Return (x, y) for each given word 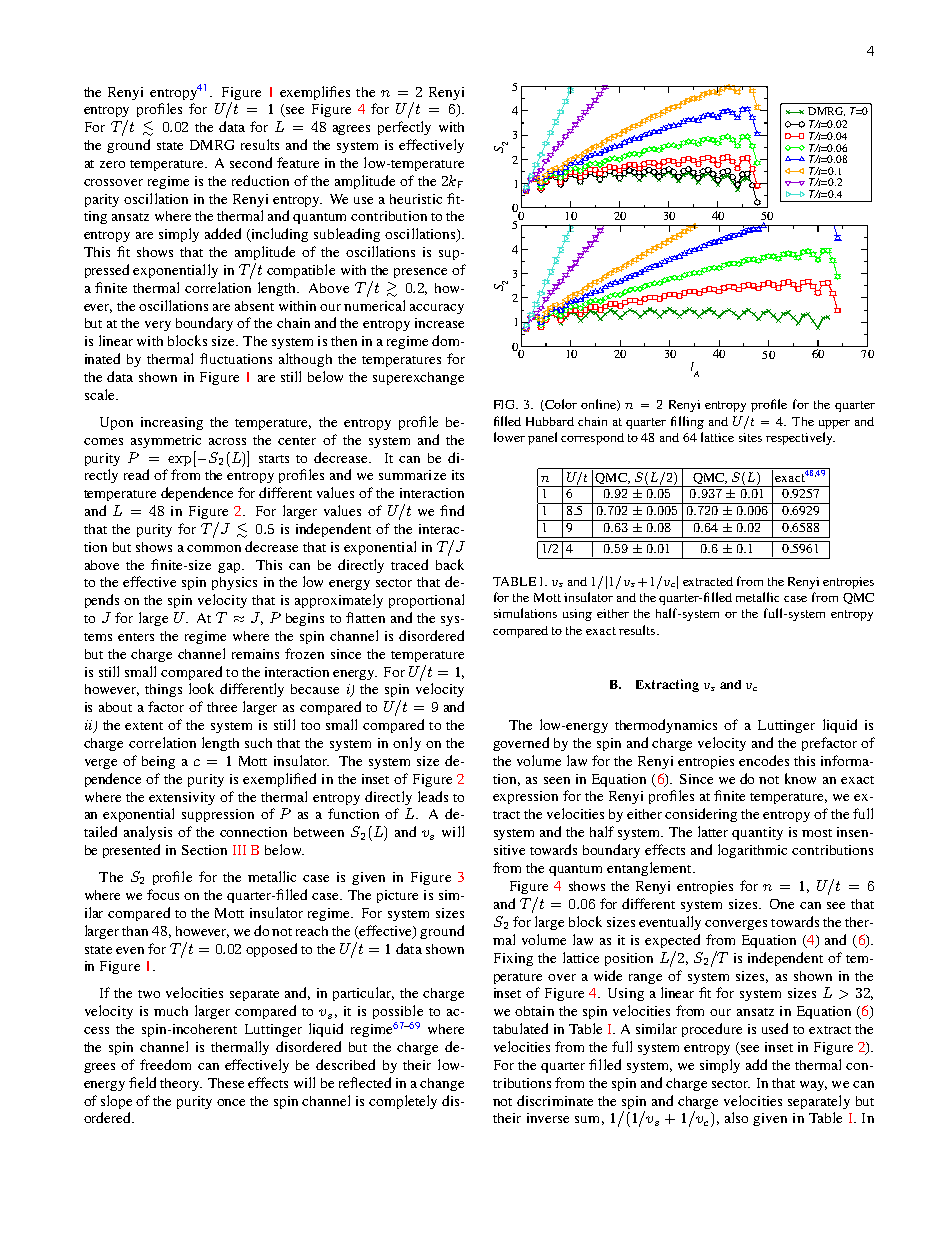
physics (234, 583)
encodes (764, 760)
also (736, 1117)
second (251, 162)
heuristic (416, 199)
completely (403, 1102)
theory (181, 1084)
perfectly (404, 128)
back (450, 564)
